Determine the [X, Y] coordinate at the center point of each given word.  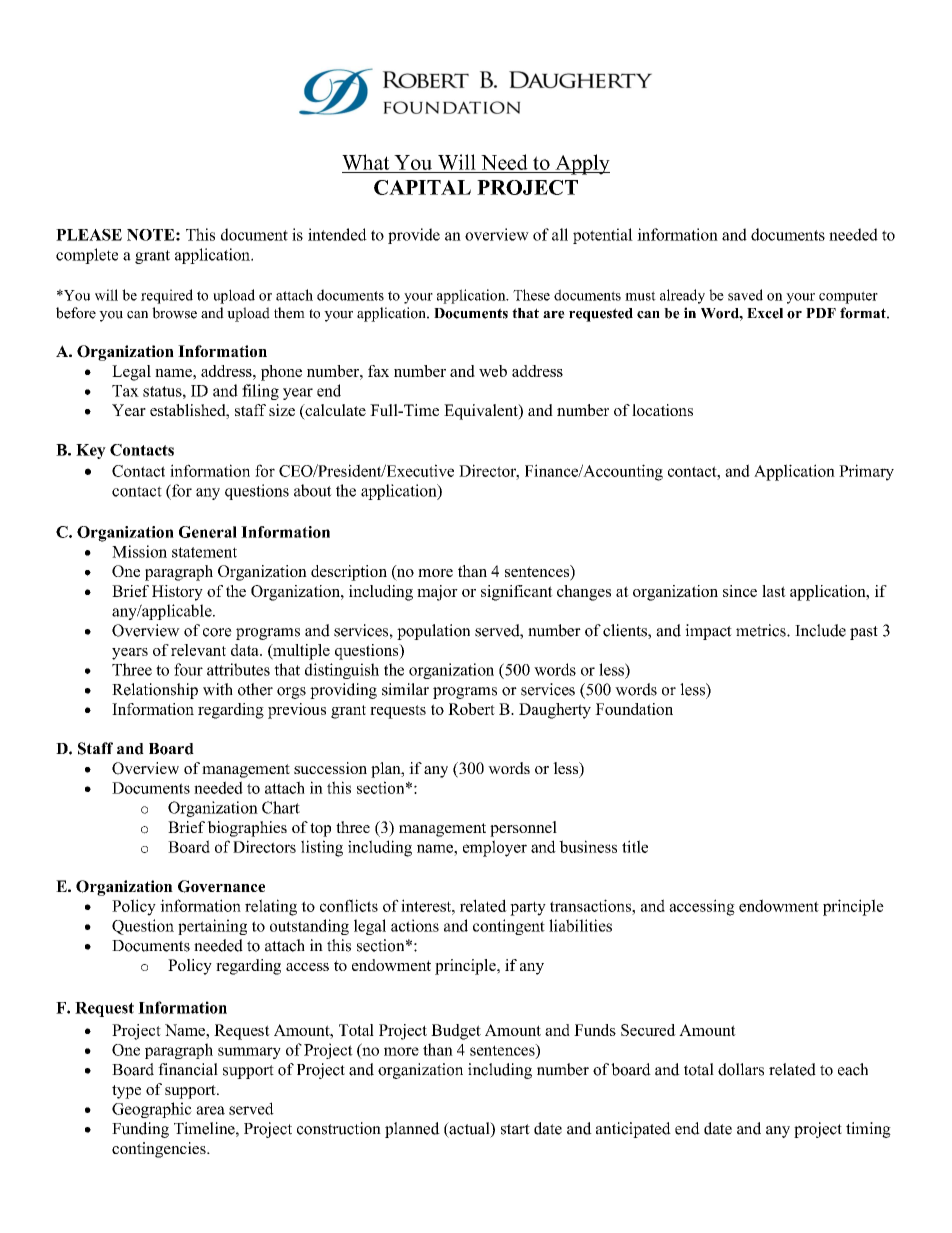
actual [469, 1129]
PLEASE [89, 235]
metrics [762, 630]
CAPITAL [422, 187]
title [635, 846]
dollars [741, 1069]
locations [662, 410]
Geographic [152, 1110]
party [528, 908]
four [188, 669]
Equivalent [482, 412]
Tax [125, 391]
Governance [221, 886]
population [433, 632]
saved [745, 295]
